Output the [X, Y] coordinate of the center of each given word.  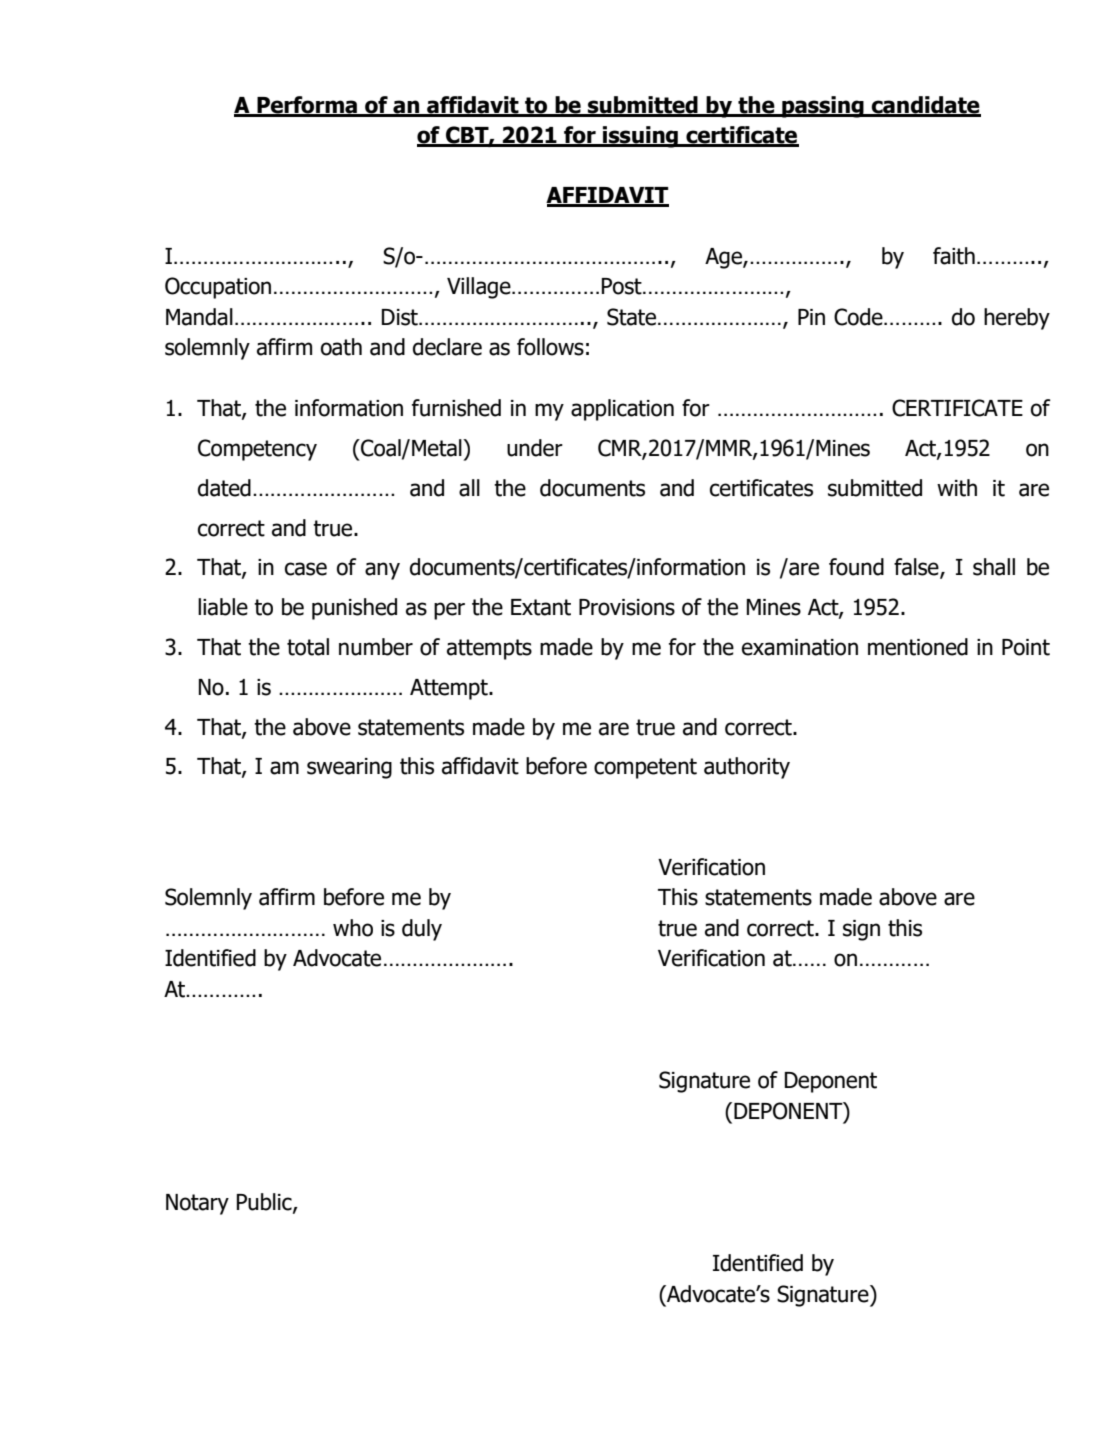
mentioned [918, 647]
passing [823, 107]
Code [859, 317]
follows [550, 347]
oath [341, 347]
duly [422, 930]
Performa [307, 106]
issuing [640, 137]
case [306, 569]
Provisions [627, 607]
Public [265, 1203]
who [353, 928]
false [917, 568]
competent [645, 768]
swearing [349, 768]
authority [747, 768]
